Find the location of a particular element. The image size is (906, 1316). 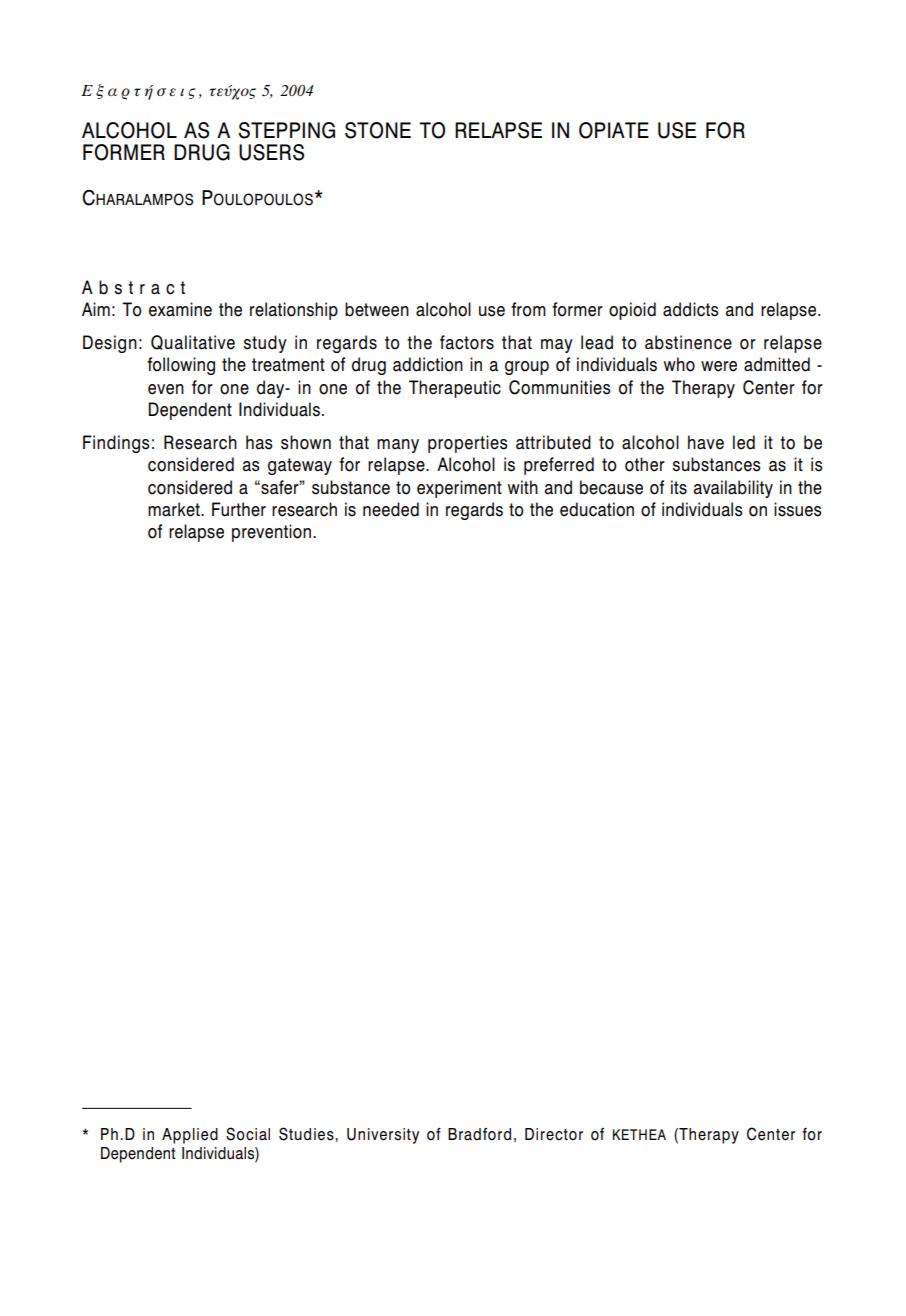

market is located at coordinates (175, 509).
